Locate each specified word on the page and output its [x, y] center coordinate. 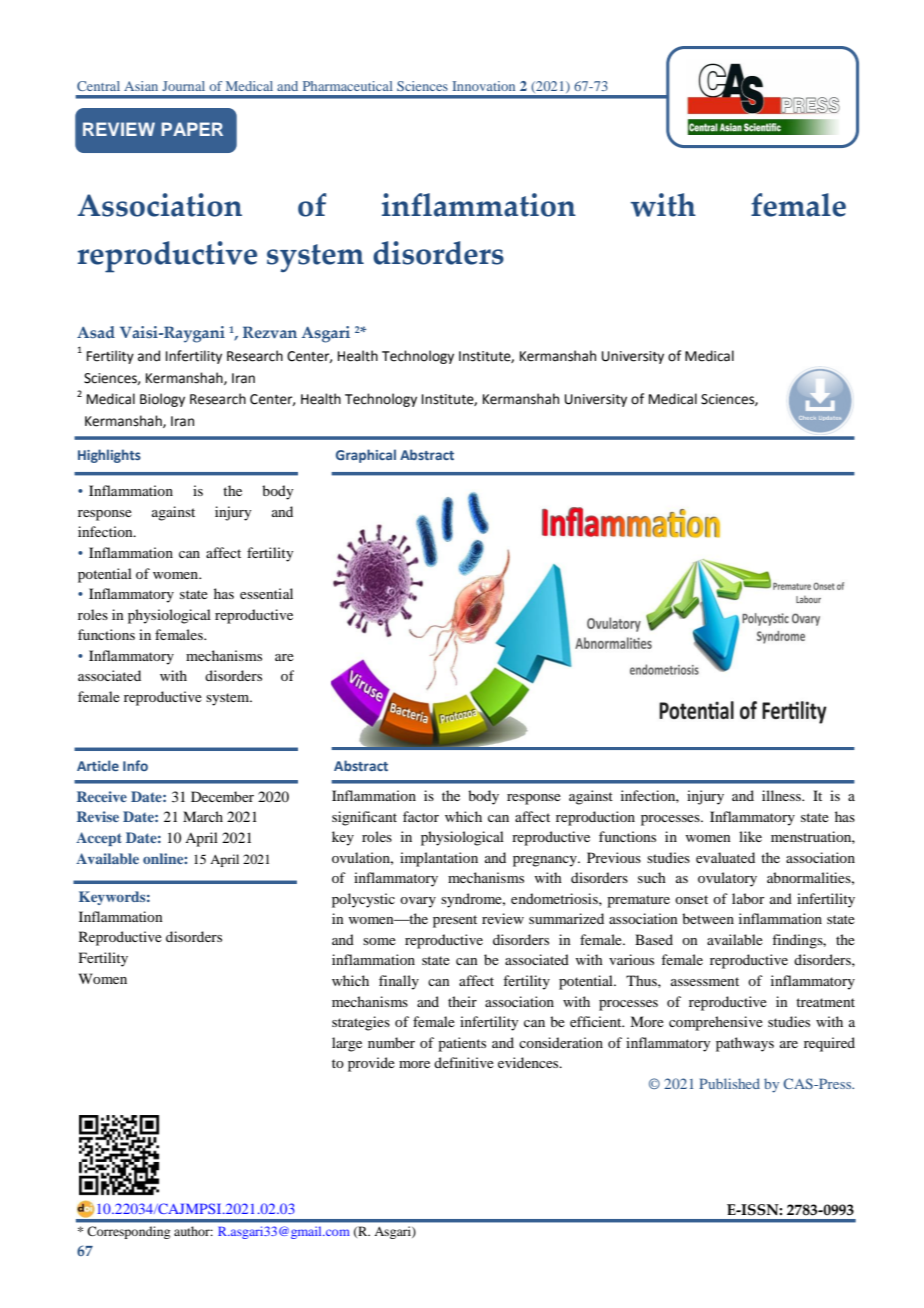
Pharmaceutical [348, 86]
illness [782, 795]
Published [729, 1083]
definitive [464, 1062]
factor [421, 816]
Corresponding [128, 1232]
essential [266, 593]
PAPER [192, 129]
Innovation [483, 86]
